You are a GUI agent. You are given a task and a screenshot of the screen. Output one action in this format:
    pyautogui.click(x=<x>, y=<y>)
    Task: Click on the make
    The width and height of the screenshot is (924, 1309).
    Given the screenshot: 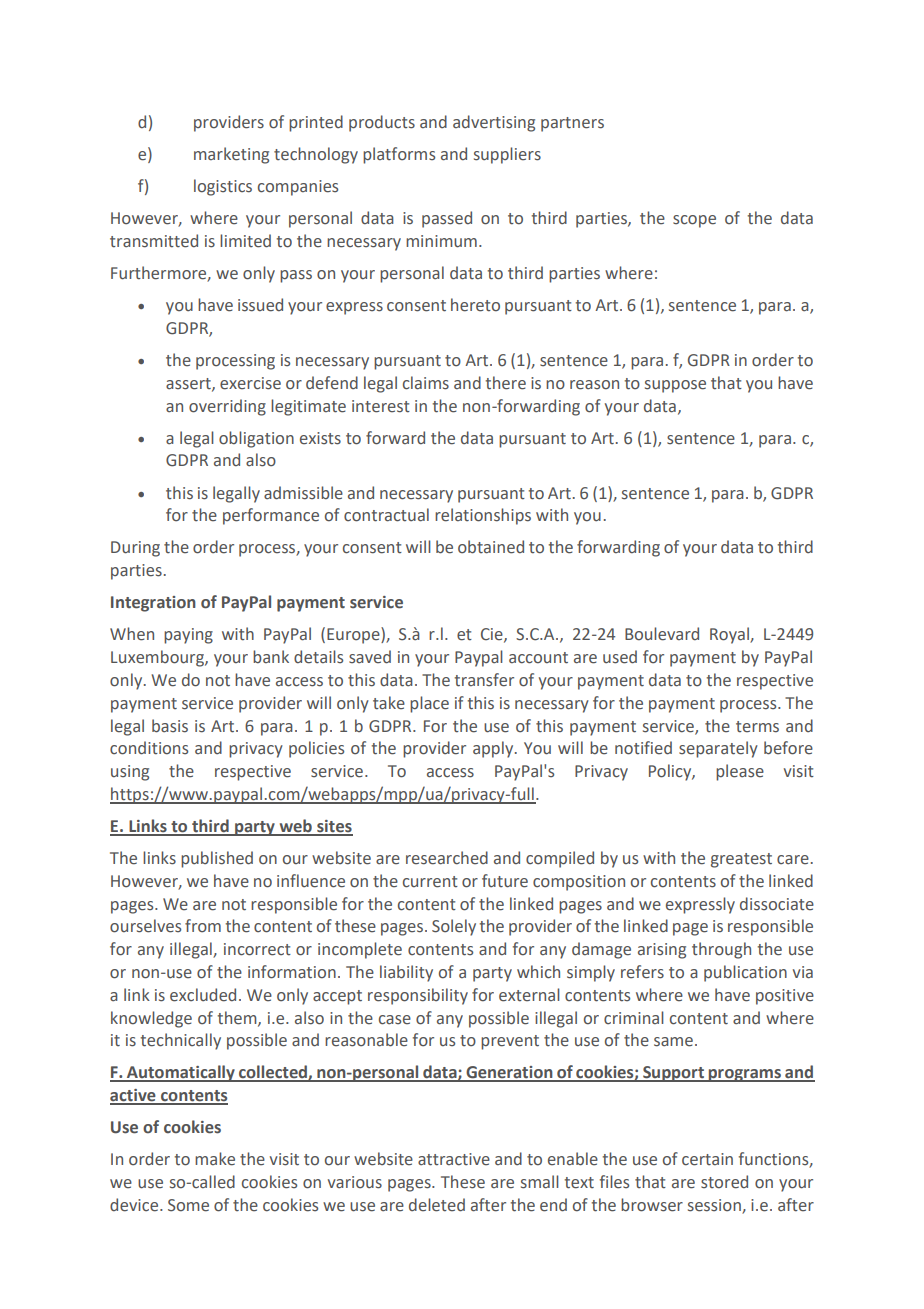 What is the action you would take?
    pyautogui.click(x=215, y=1159)
